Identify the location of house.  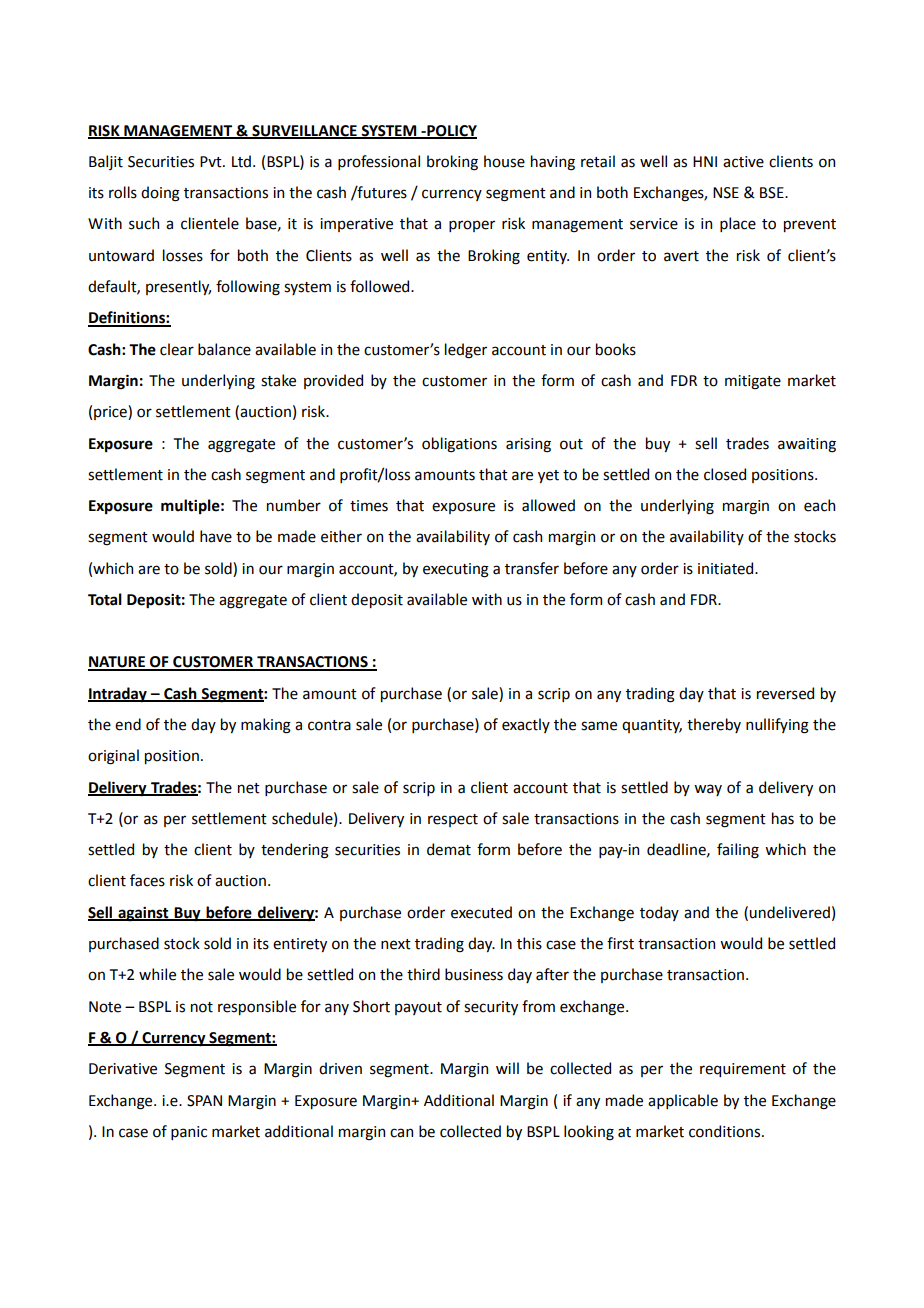
(504, 161).
